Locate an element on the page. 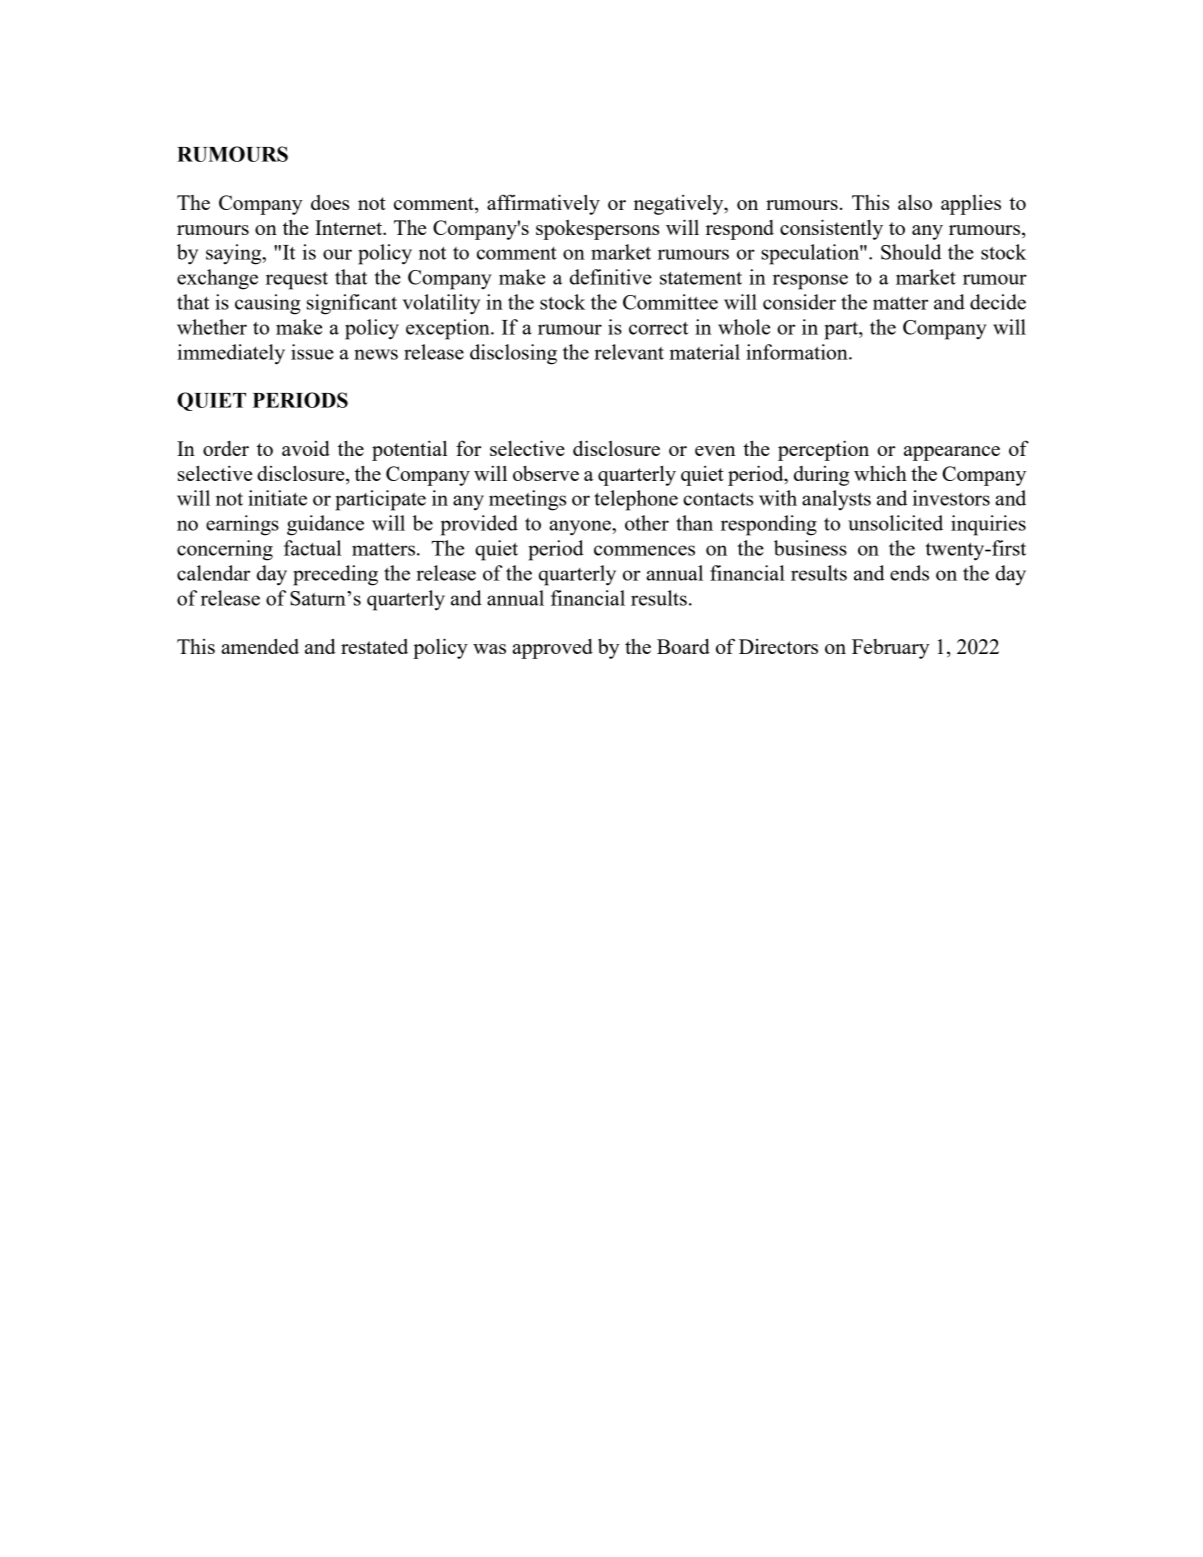  investors is located at coordinates (951, 498).
